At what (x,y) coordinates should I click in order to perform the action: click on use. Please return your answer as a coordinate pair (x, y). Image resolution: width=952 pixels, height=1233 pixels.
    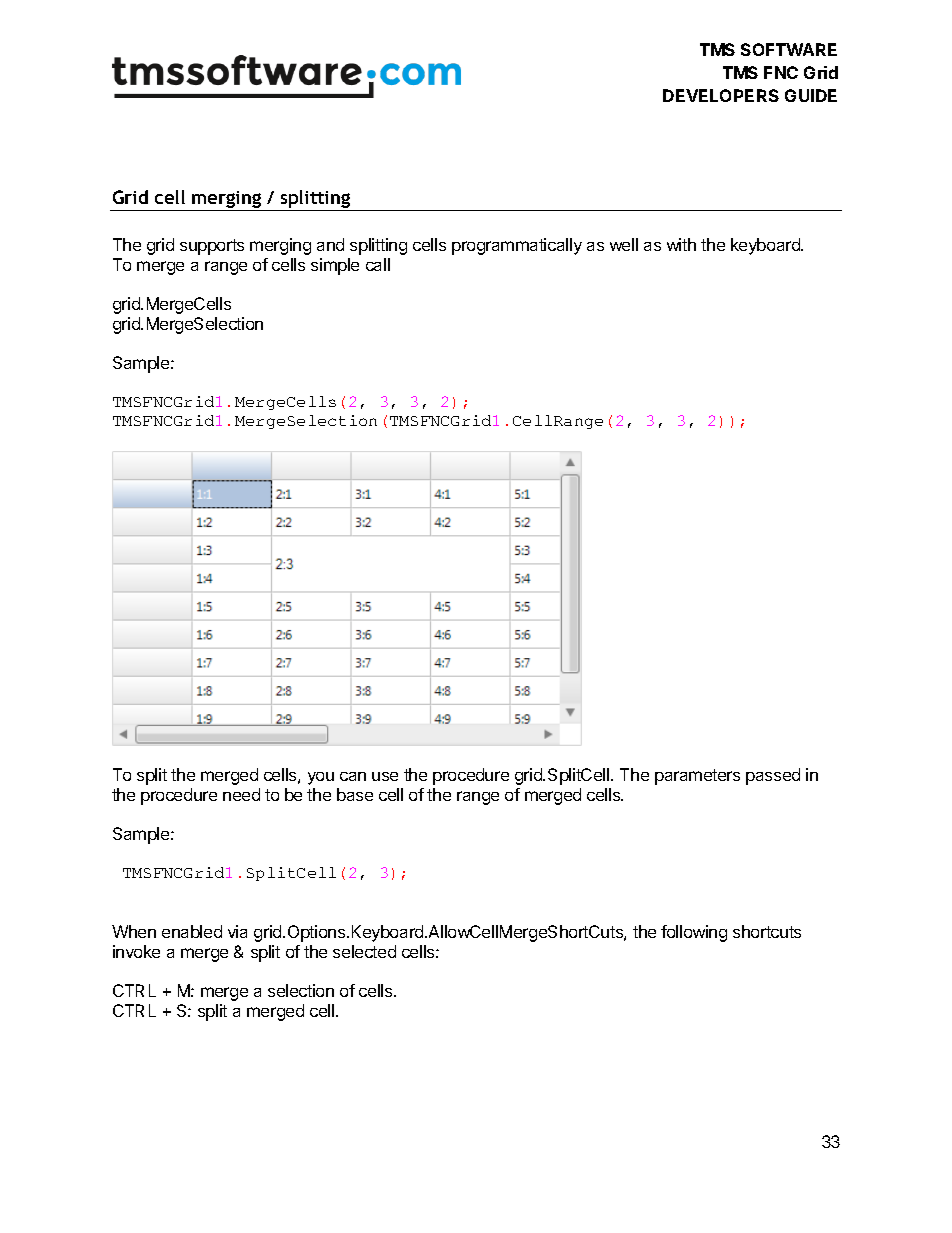
    Looking at the image, I should click on (385, 776).
